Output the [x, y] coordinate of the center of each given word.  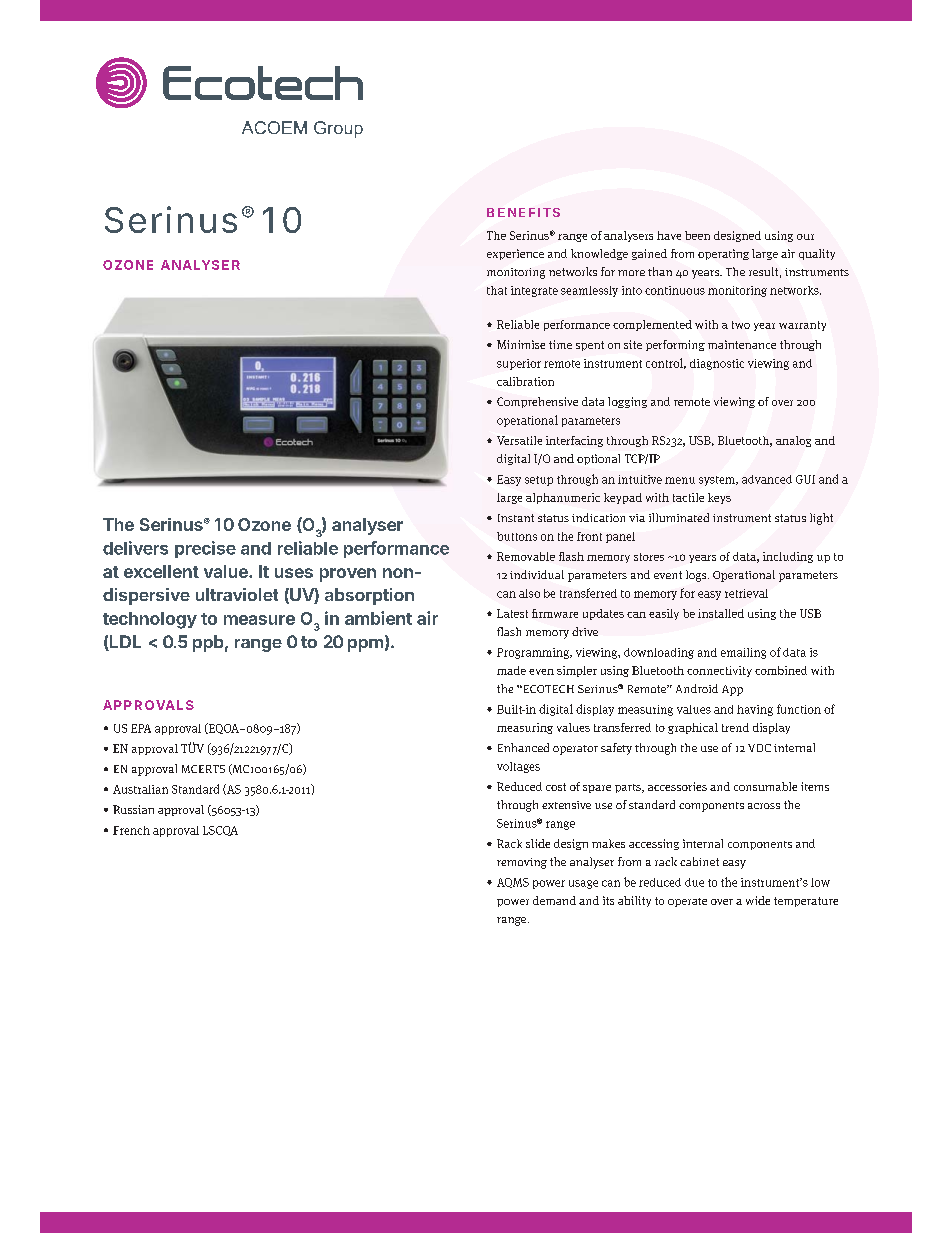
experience [515, 254]
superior [519, 364]
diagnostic [717, 364]
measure [259, 620]
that [497, 290]
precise [205, 549]
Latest [512, 613]
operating [723, 254]
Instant [516, 518]
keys [719, 498]
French [131, 830]
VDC [759, 748]
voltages [518, 767]
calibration [525, 381]
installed [721, 613]
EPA [141, 728]
